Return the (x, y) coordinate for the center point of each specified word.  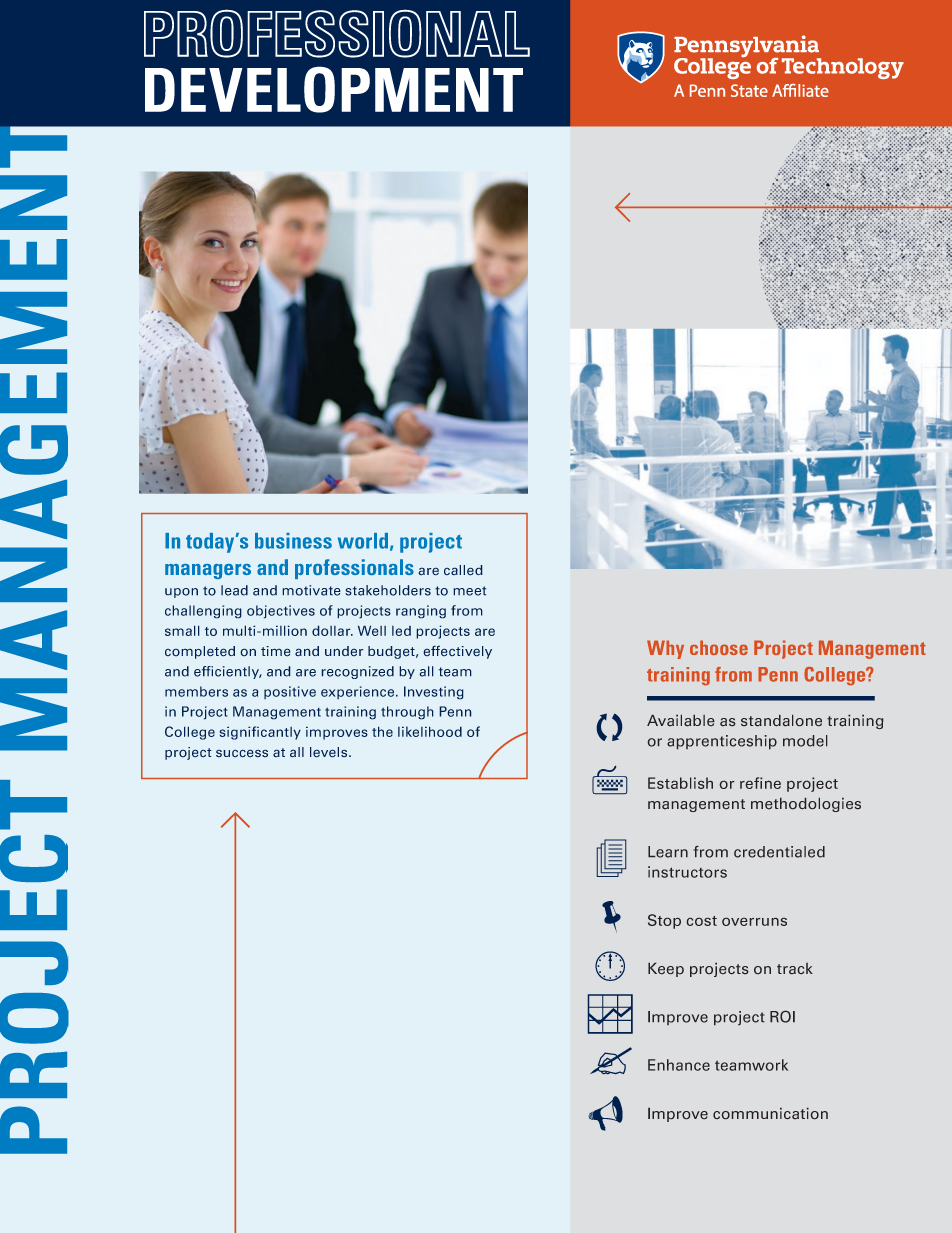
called (463, 570)
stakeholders (388, 590)
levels (330, 752)
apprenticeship (722, 742)
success (242, 753)
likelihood (430, 731)
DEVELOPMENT (334, 89)
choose (719, 647)
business (293, 541)
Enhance (679, 1065)
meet (469, 591)
